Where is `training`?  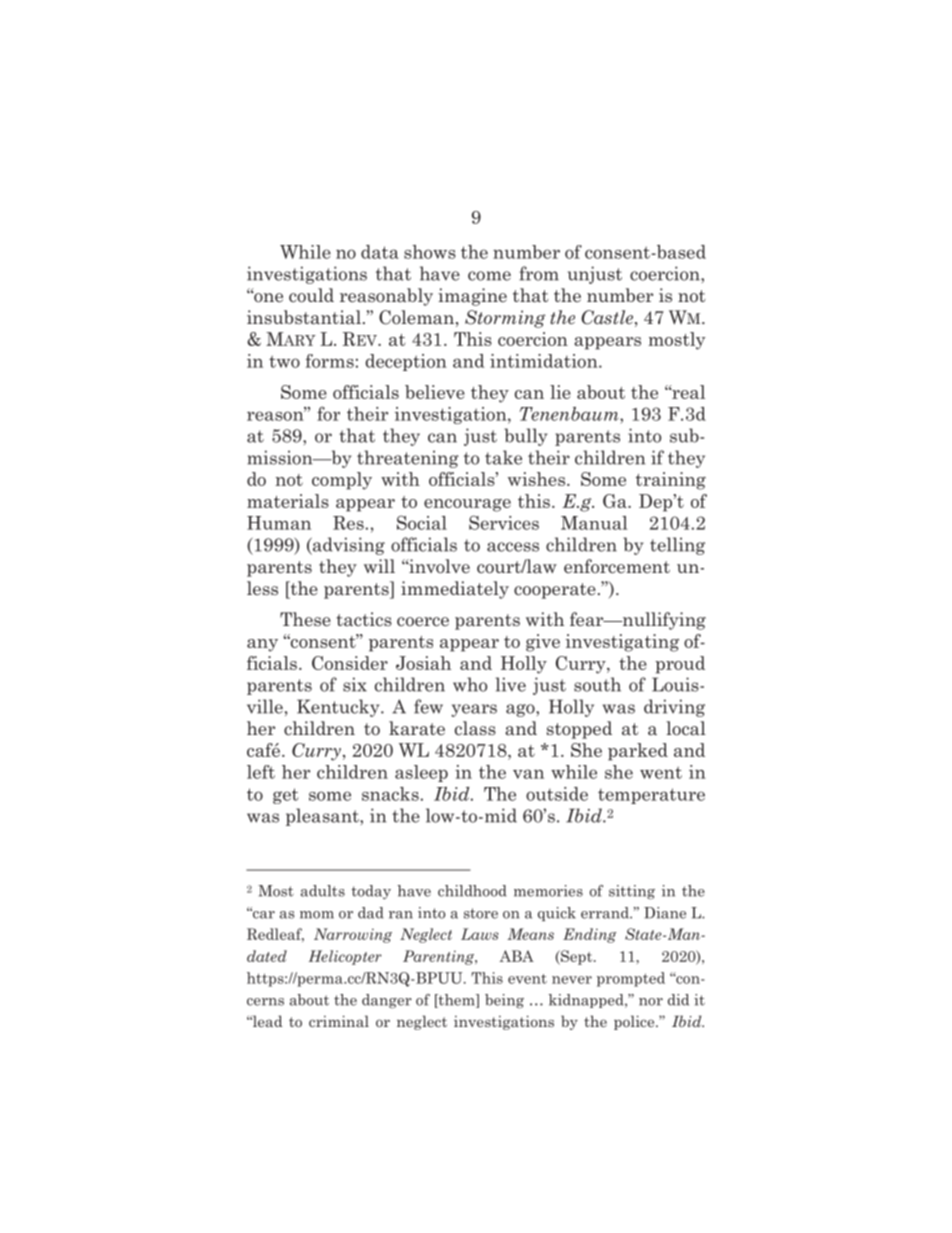
training is located at coordinates (671, 481).
